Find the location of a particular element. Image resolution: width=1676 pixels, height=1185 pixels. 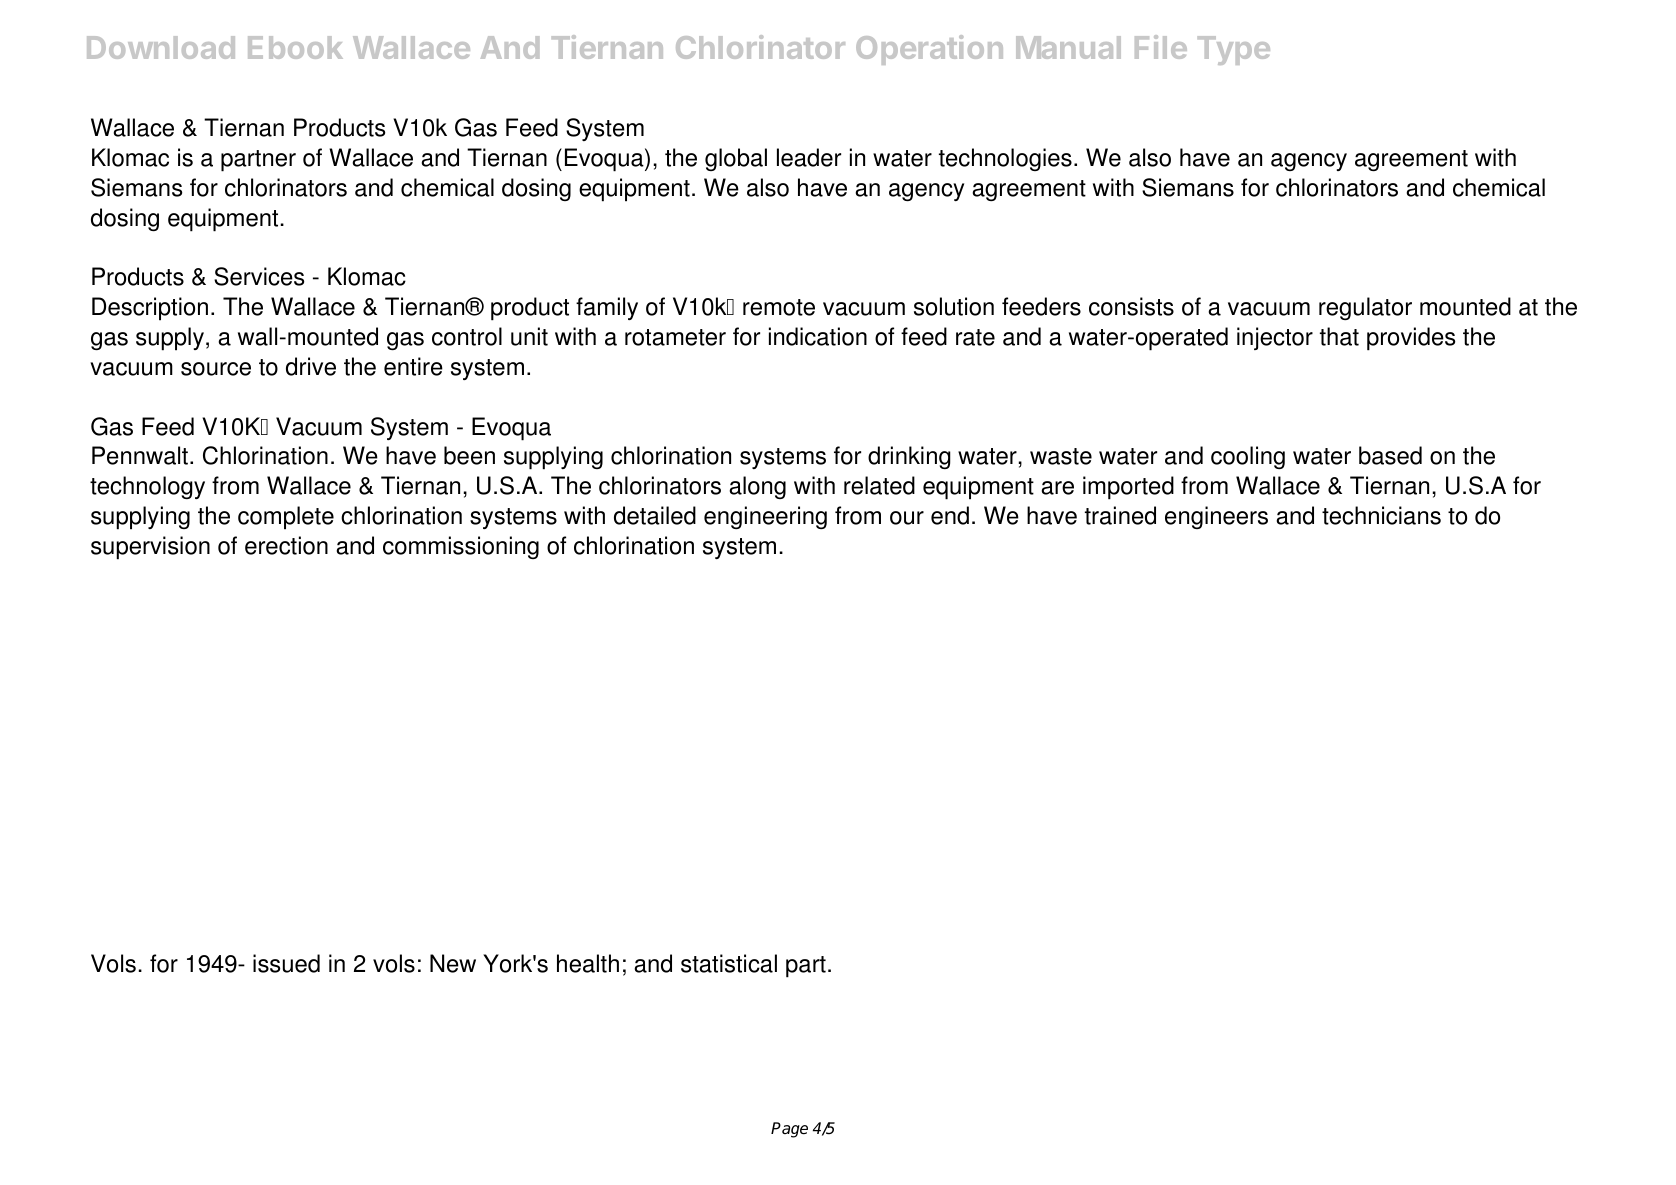

Page is located at coordinates (789, 1130).
